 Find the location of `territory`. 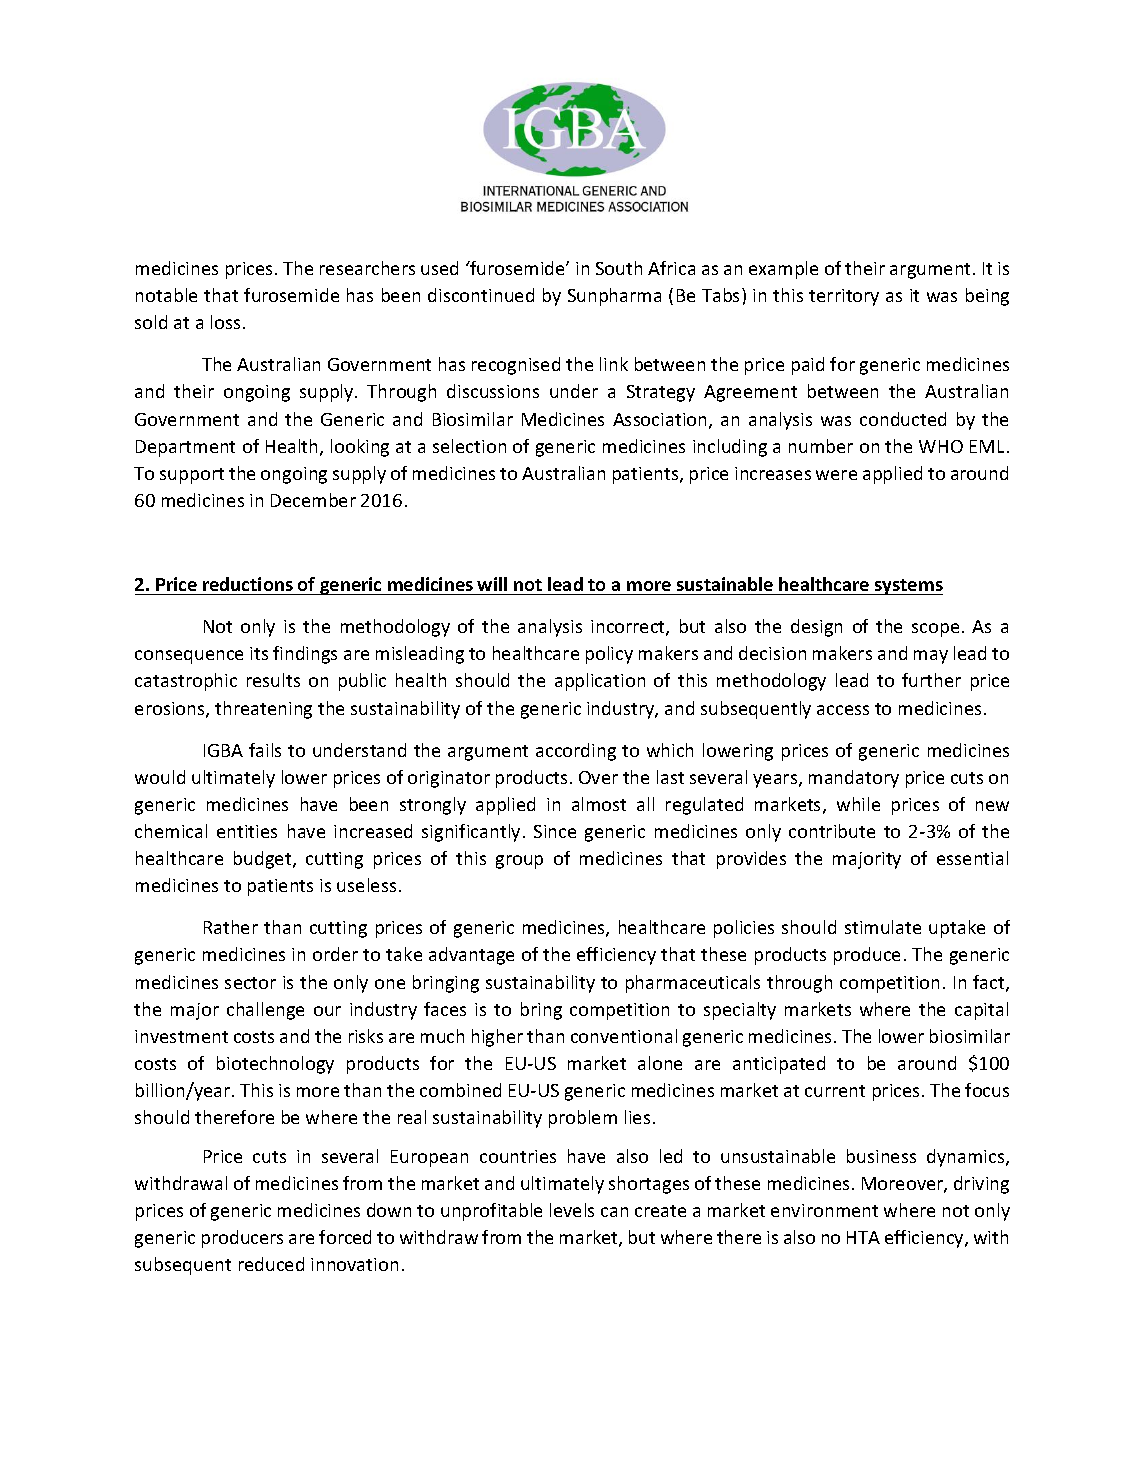

territory is located at coordinates (844, 297).
